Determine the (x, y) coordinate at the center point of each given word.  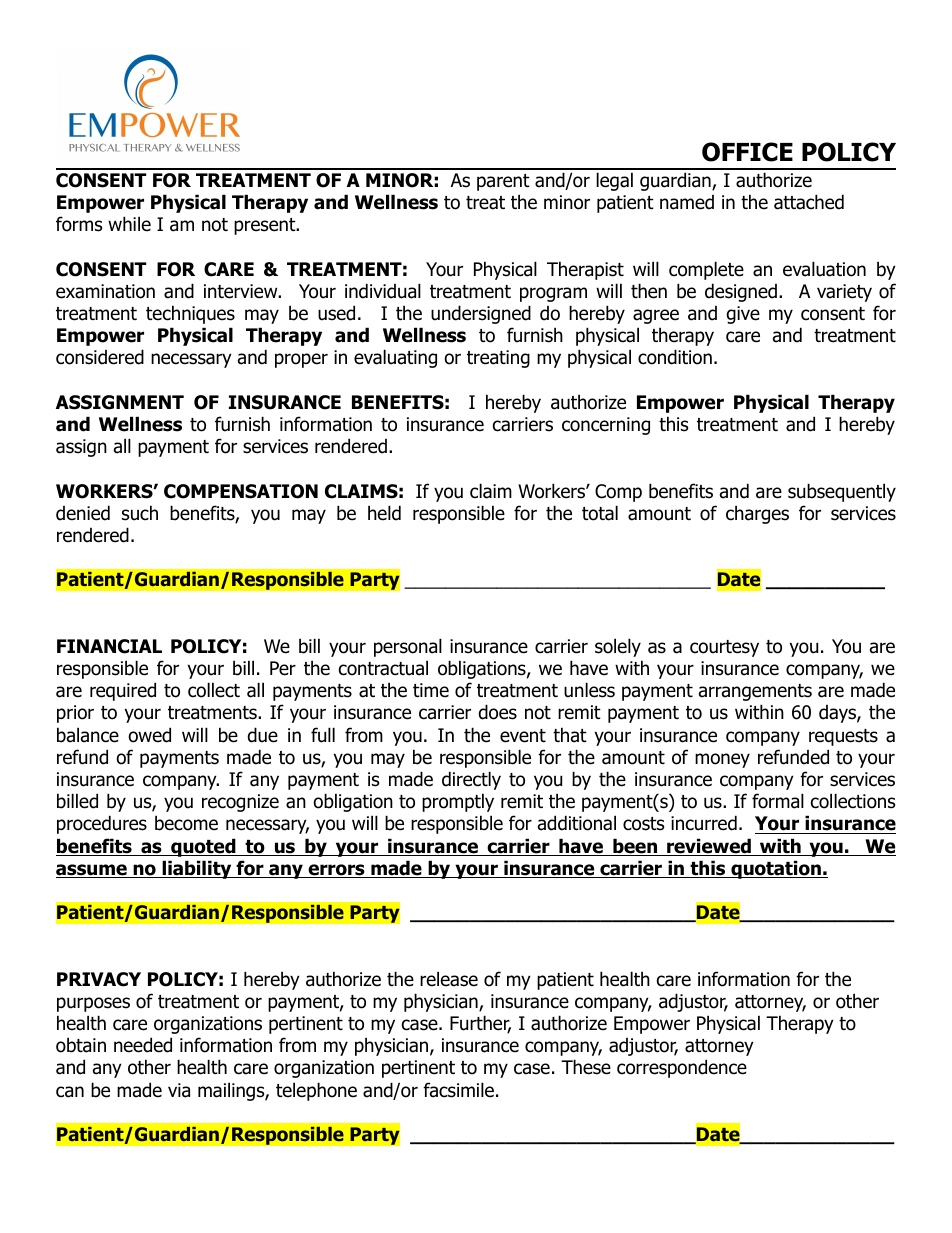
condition (675, 357)
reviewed (709, 847)
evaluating (395, 358)
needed (143, 1045)
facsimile (458, 1090)
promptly (458, 802)
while (129, 224)
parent (503, 182)
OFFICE (747, 152)
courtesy (724, 648)
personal (408, 647)
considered (100, 357)
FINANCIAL (109, 646)
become (186, 823)
